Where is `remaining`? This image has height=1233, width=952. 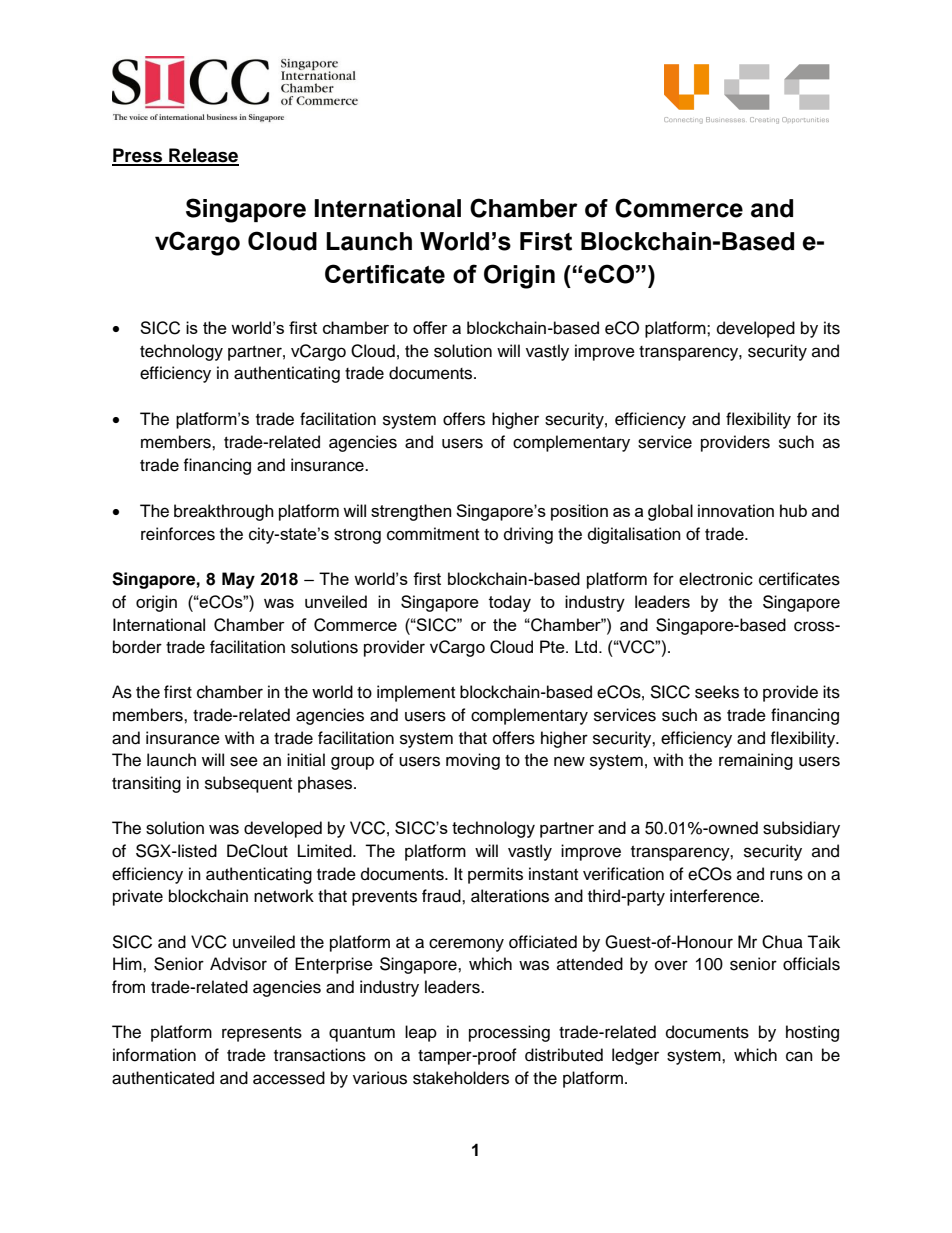
remaining is located at coordinates (756, 761).
